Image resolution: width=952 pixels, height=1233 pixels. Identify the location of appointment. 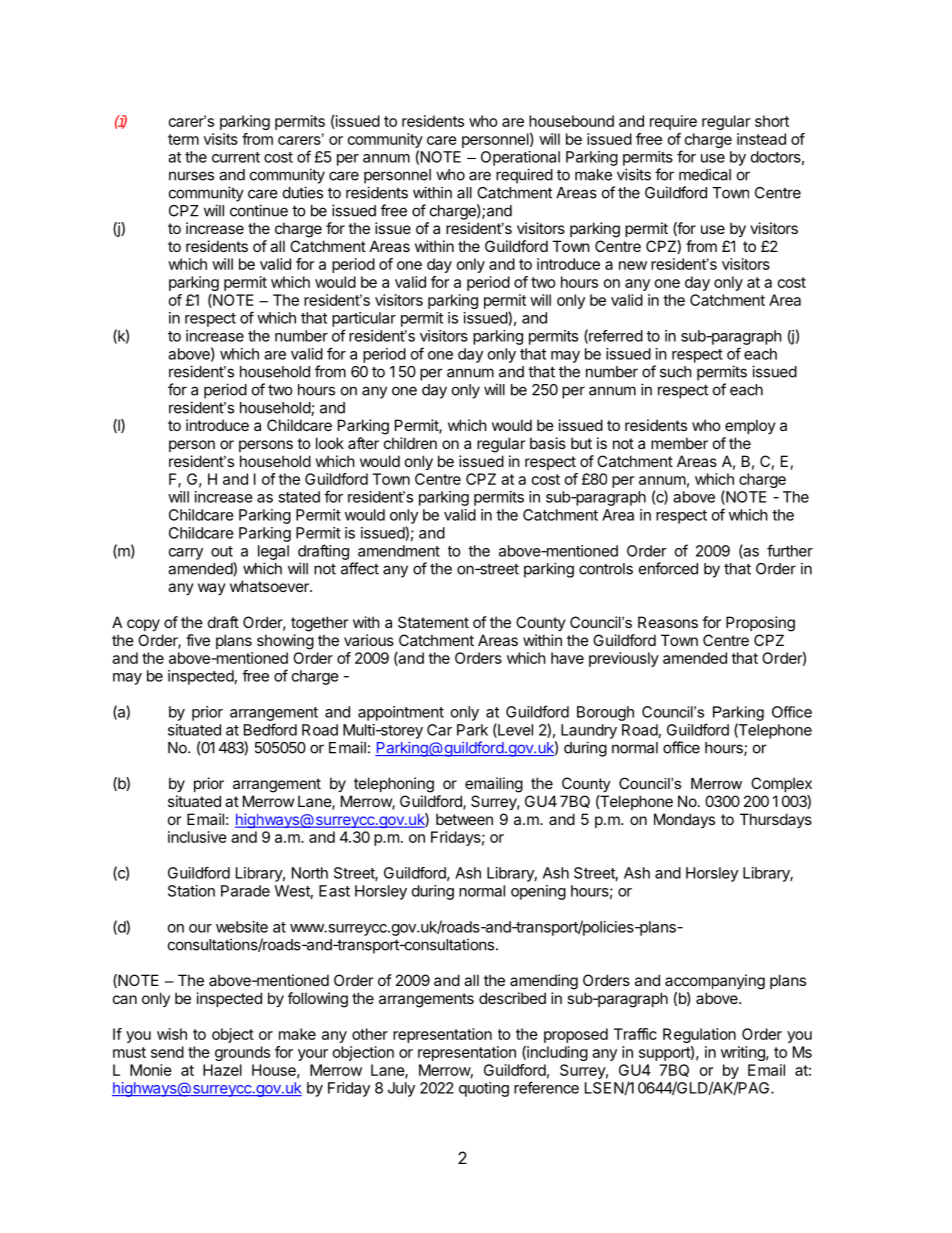
(401, 713).
